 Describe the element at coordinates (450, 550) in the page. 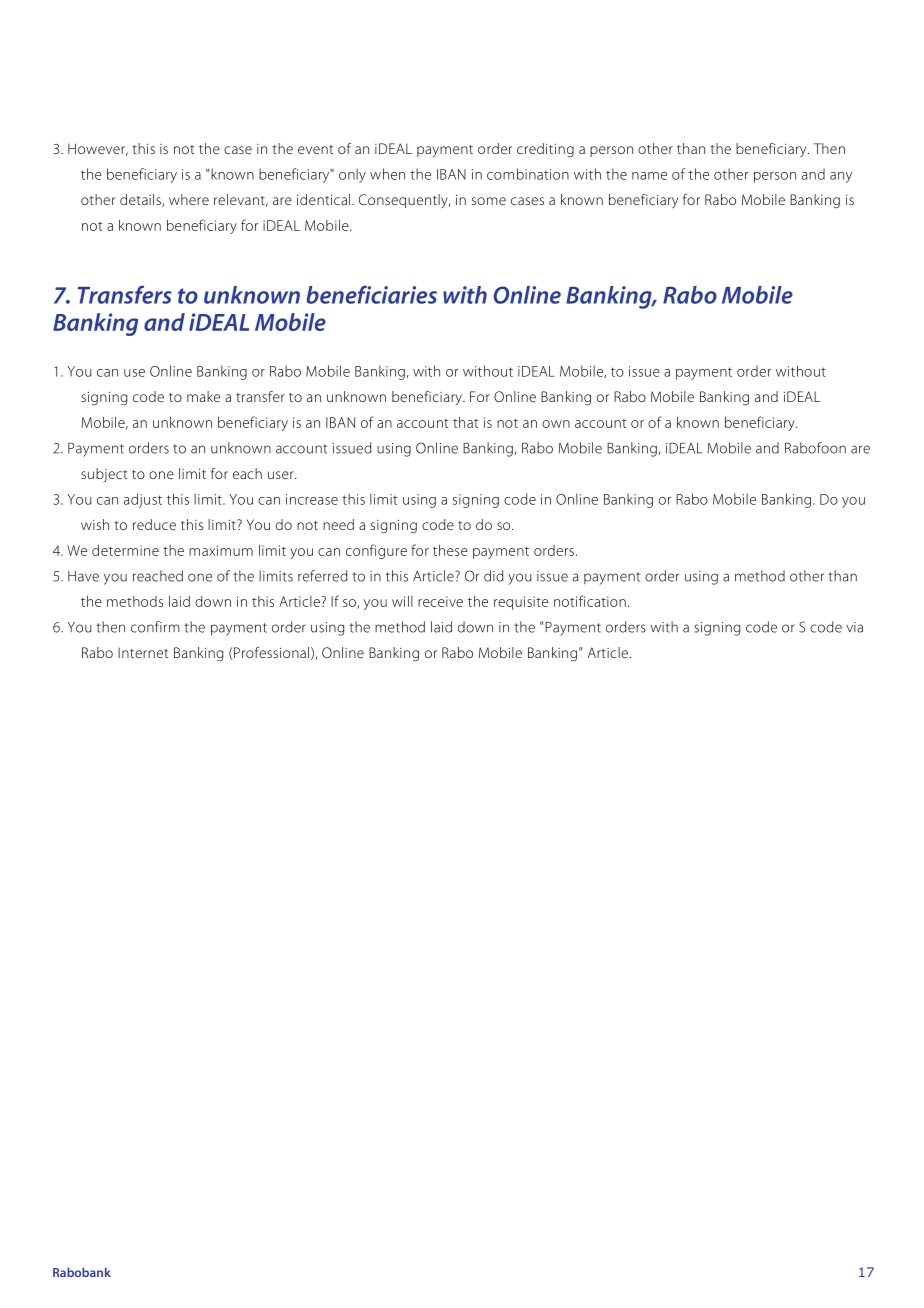

I see `these` at that location.
